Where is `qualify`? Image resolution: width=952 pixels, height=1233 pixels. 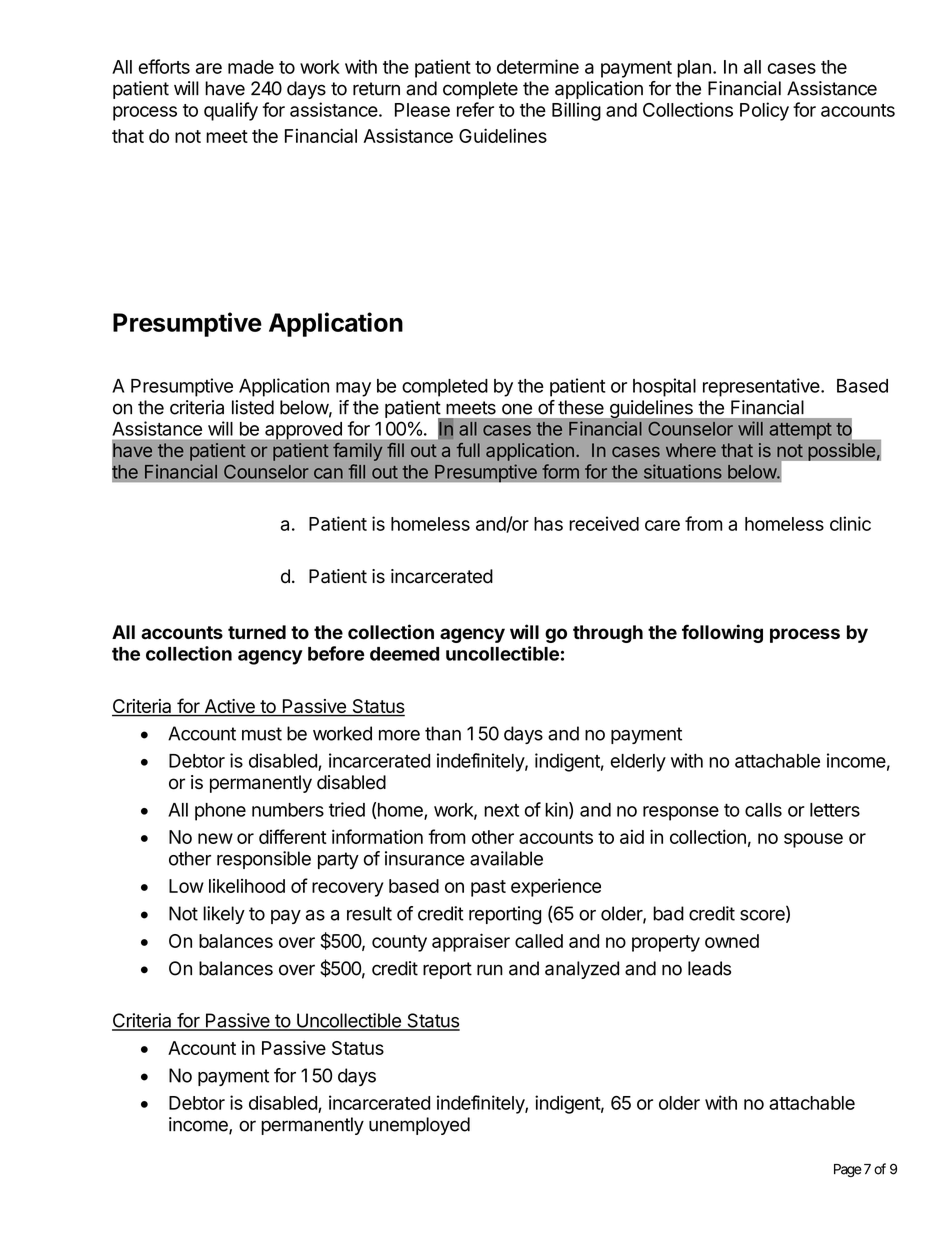
qualify is located at coordinates (231, 111).
